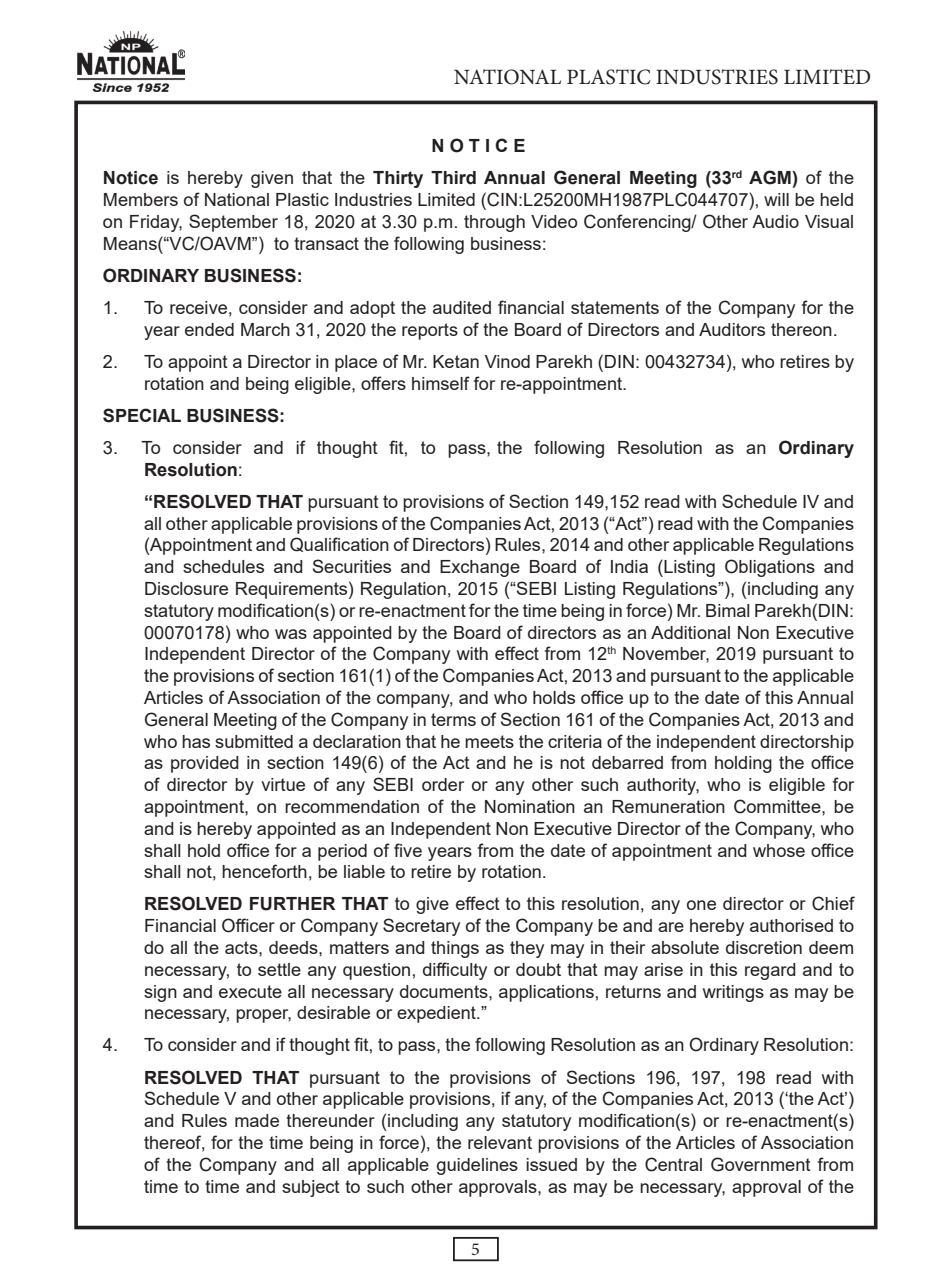 The height and width of the screenshot is (1287, 952). Describe the element at coordinates (776, 199) in the screenshot. I see `will` at that location.
